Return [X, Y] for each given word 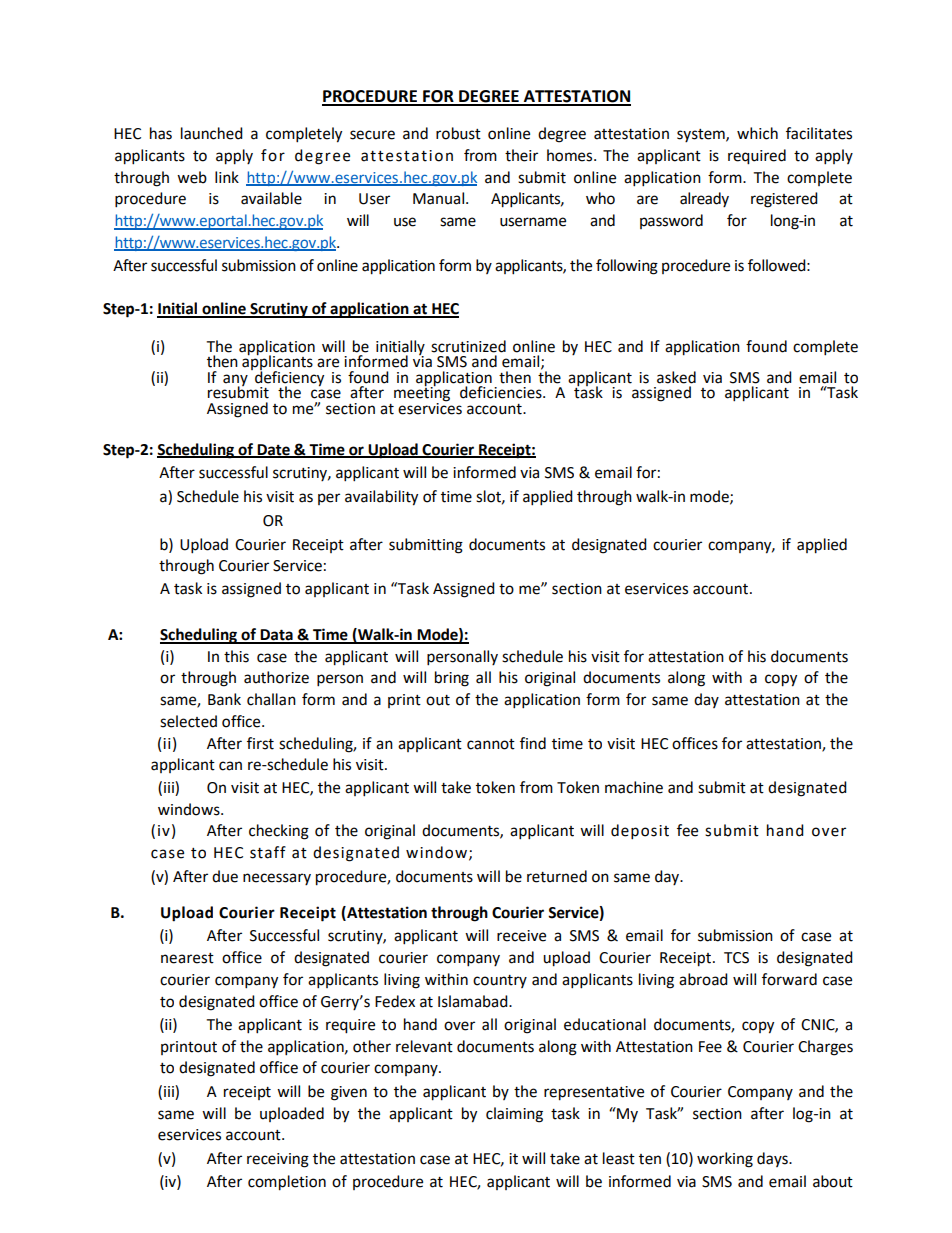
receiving [278, 1160]
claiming [514, 1115]
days [773, 1159]
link [227, 177]
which [757, 133]
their [521, 155]
